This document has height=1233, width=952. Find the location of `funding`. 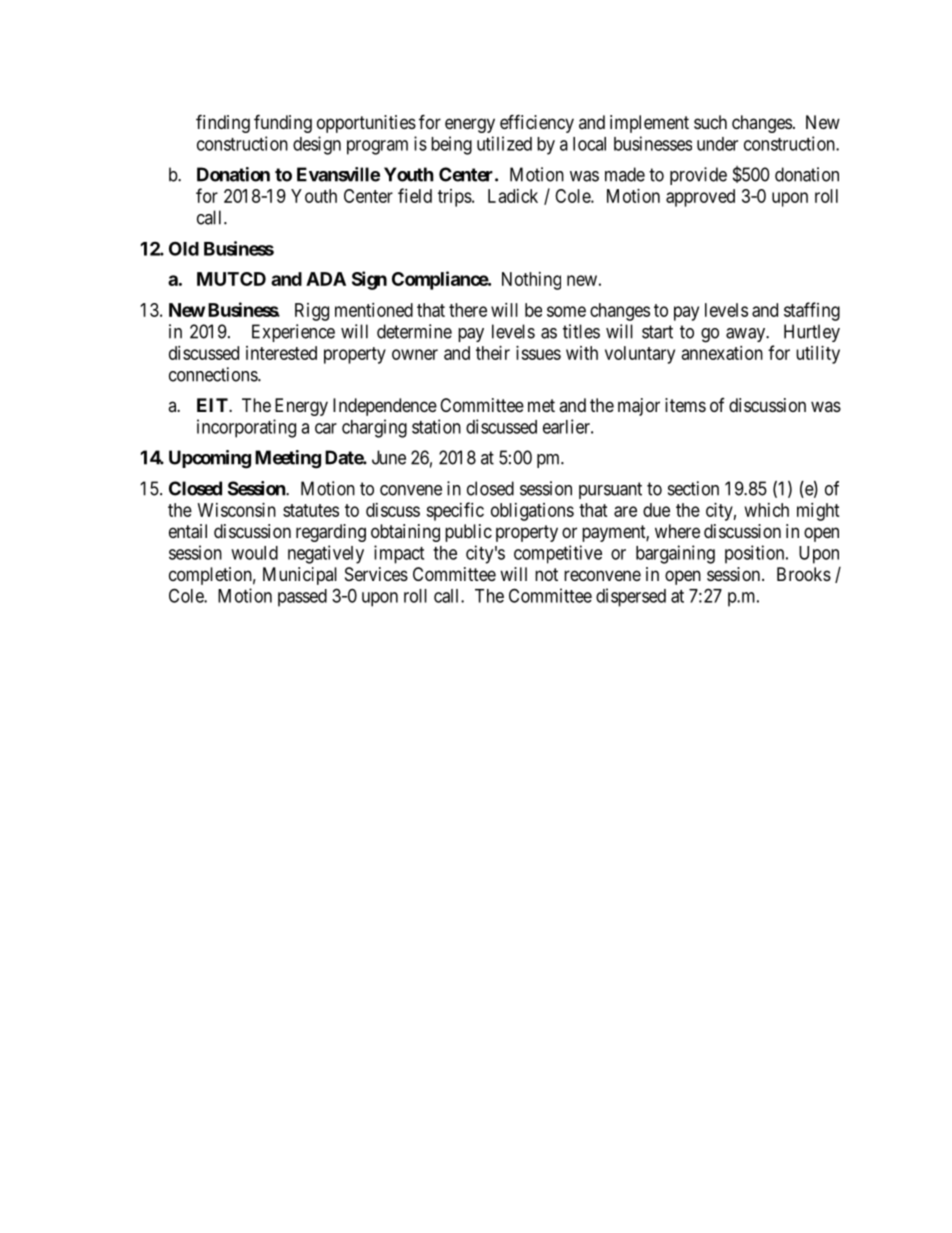

funding is located at coordinates (283, 123).
